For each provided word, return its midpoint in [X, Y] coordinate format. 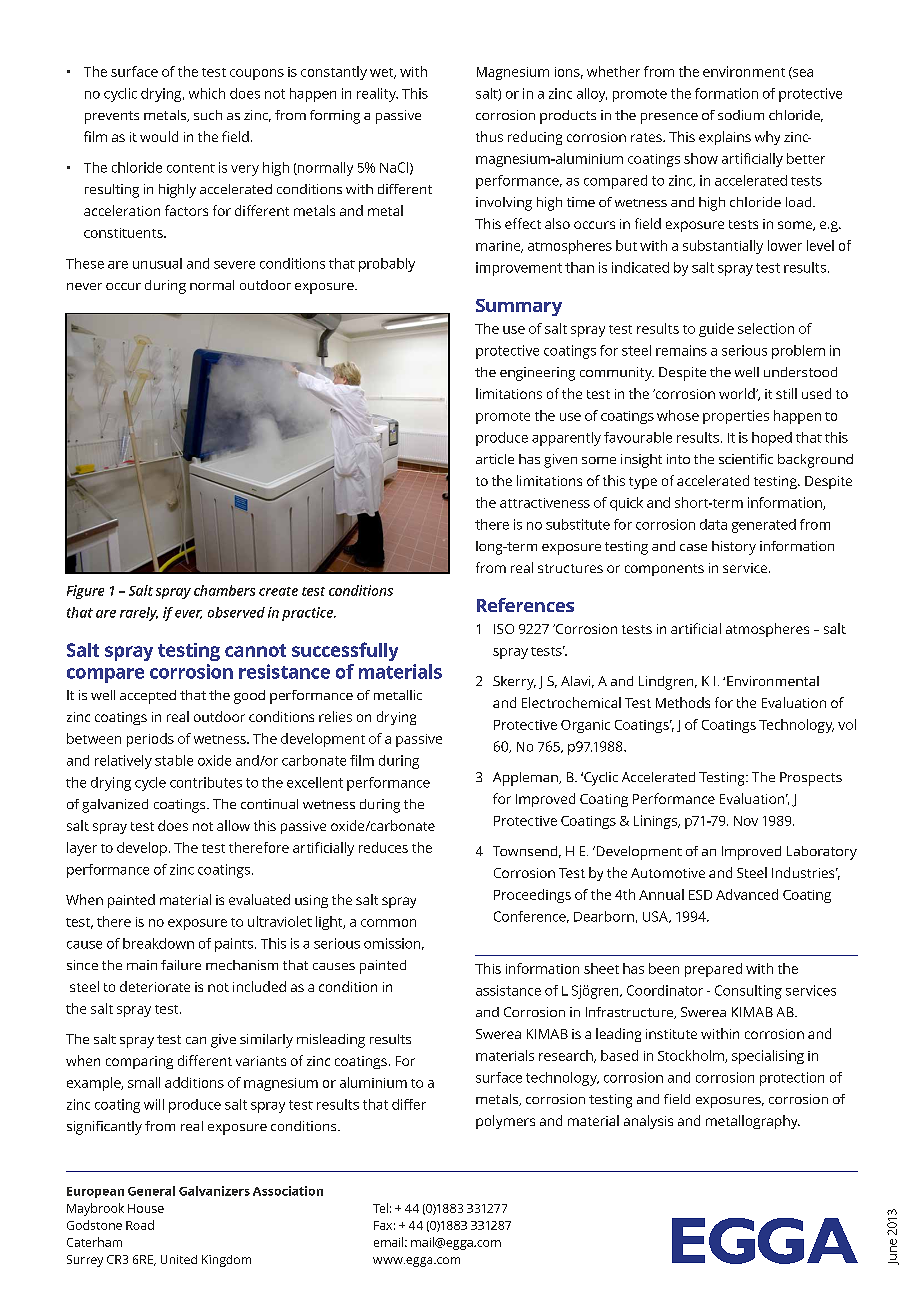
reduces [383, 847]
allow [233, 825]
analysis [648, 1122]
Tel [380, 1208]
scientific [746, 459]
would [159, 136]
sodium [741, 115]
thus [489, 136]
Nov [746, 821]
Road [140, 1225]
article [495, 459]
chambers [224, 590]
